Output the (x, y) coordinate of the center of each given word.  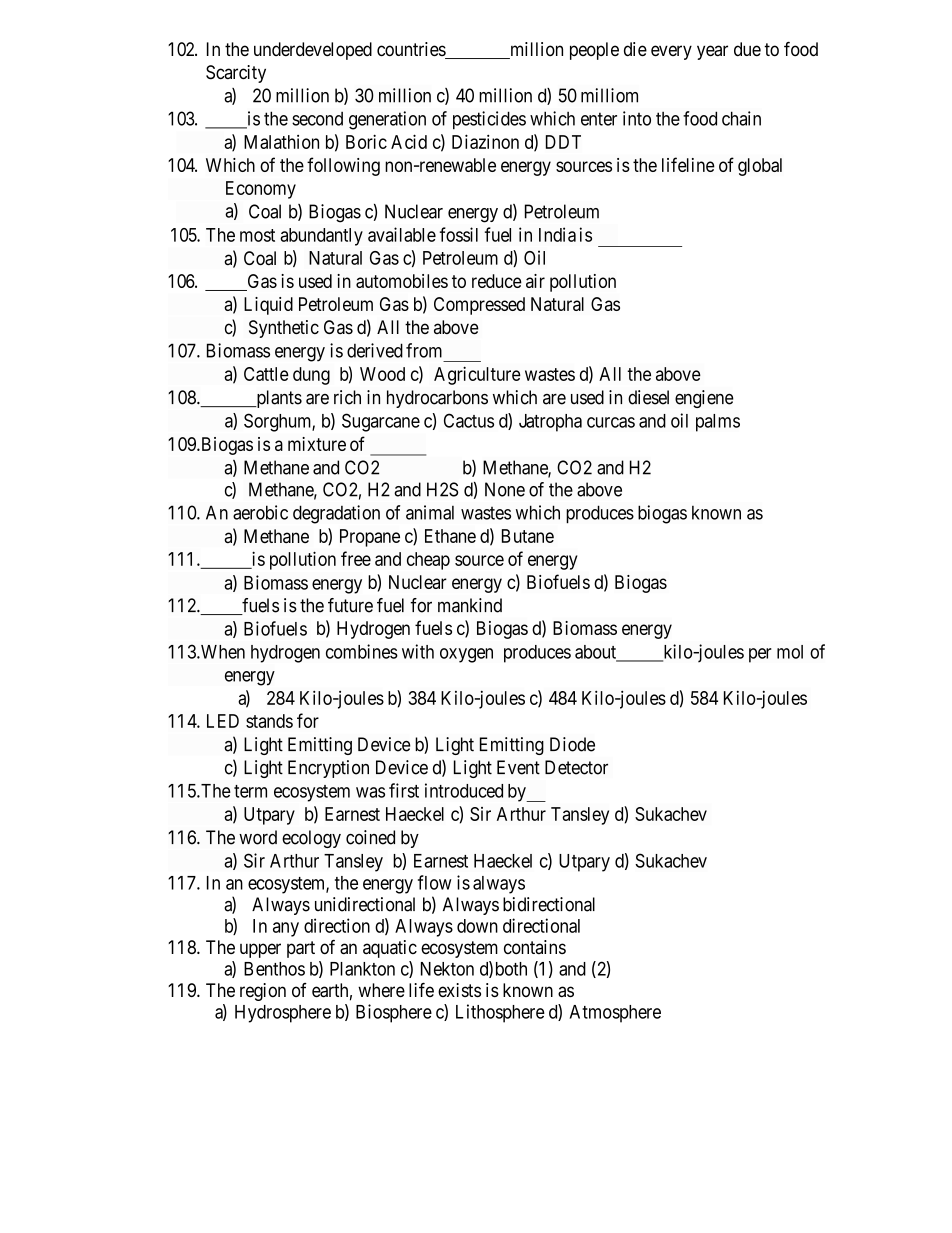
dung (311, 376)
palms (718, 423)
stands (269, 721)
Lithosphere (500, 1013)
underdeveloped (313, 51)
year (712, 52)
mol (790, 652)
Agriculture (477, 375)
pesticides (489, 120)
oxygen (466, 655)
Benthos (274, 969)
